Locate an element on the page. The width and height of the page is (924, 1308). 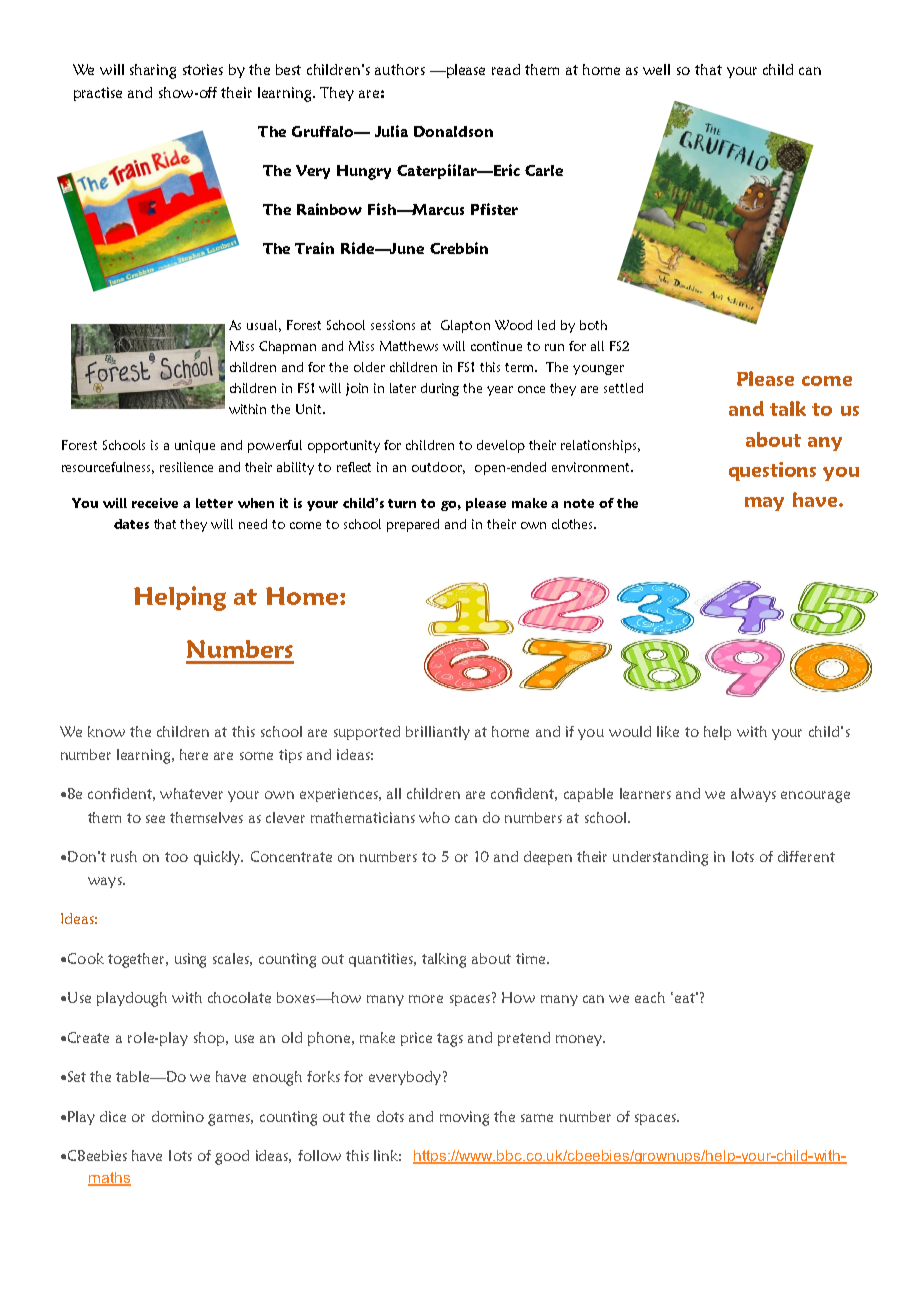
stories is located at coordinates (203, 69).
